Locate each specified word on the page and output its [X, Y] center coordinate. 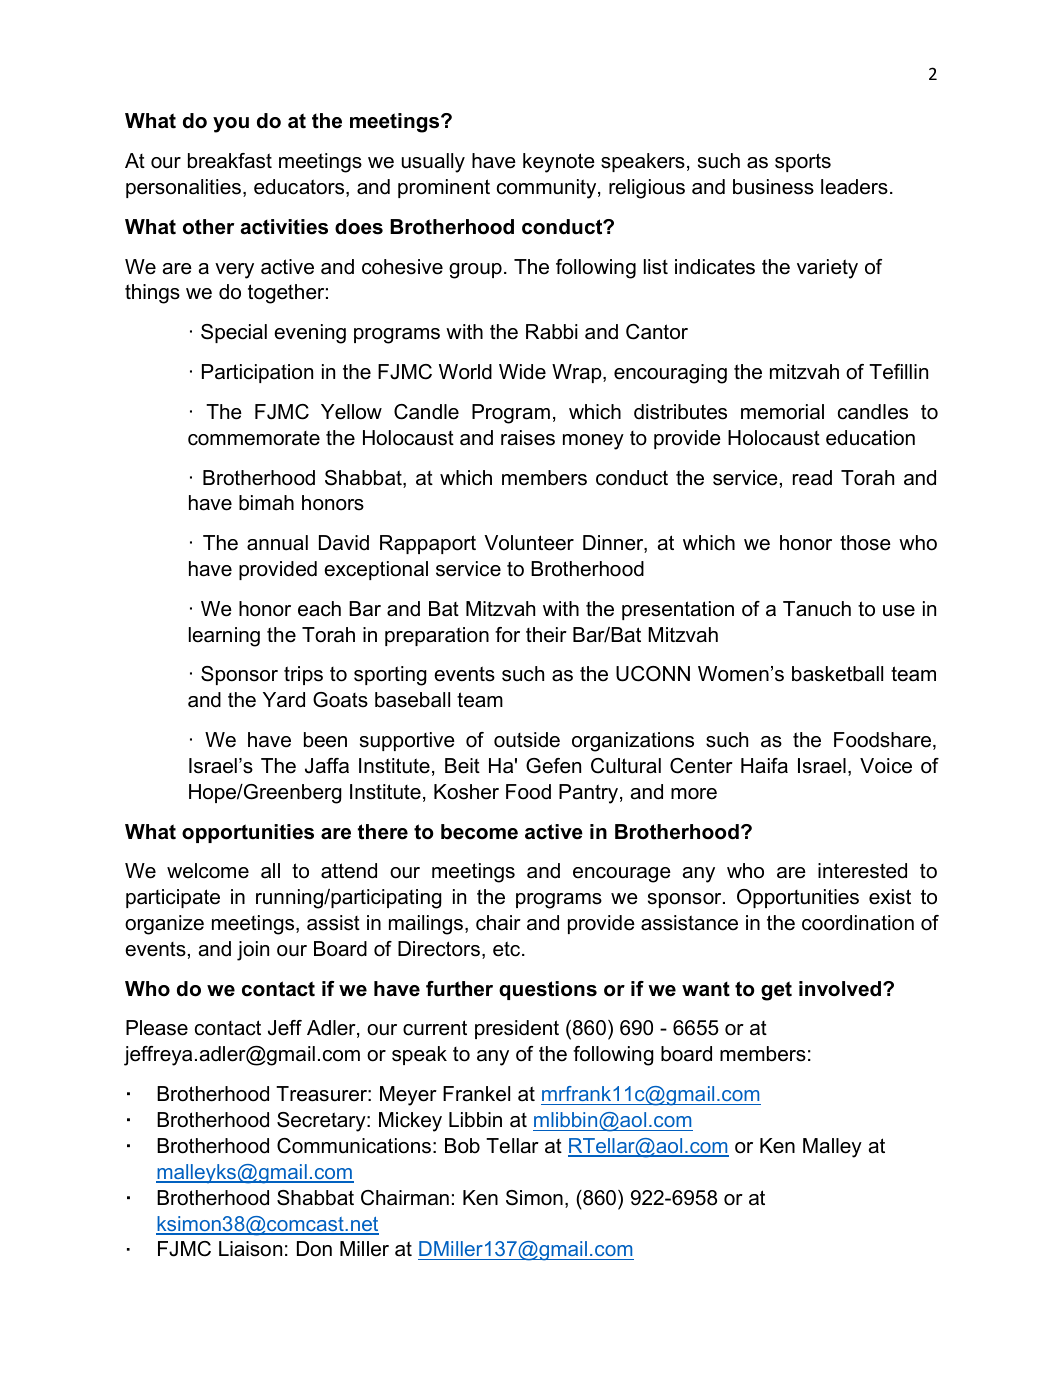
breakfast [230, 161]
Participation [257, 373]
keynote [559, 163]
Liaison [250, 1249]
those [865, 543]
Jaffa [327, 766]
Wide [522, 372]
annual [277, 543]
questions [548, 990]
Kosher [466, 792]
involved [840, 989]
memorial [782, 412]
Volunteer [529, 543]
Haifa [764, 766]
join [253, 951]
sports [803, 162]
